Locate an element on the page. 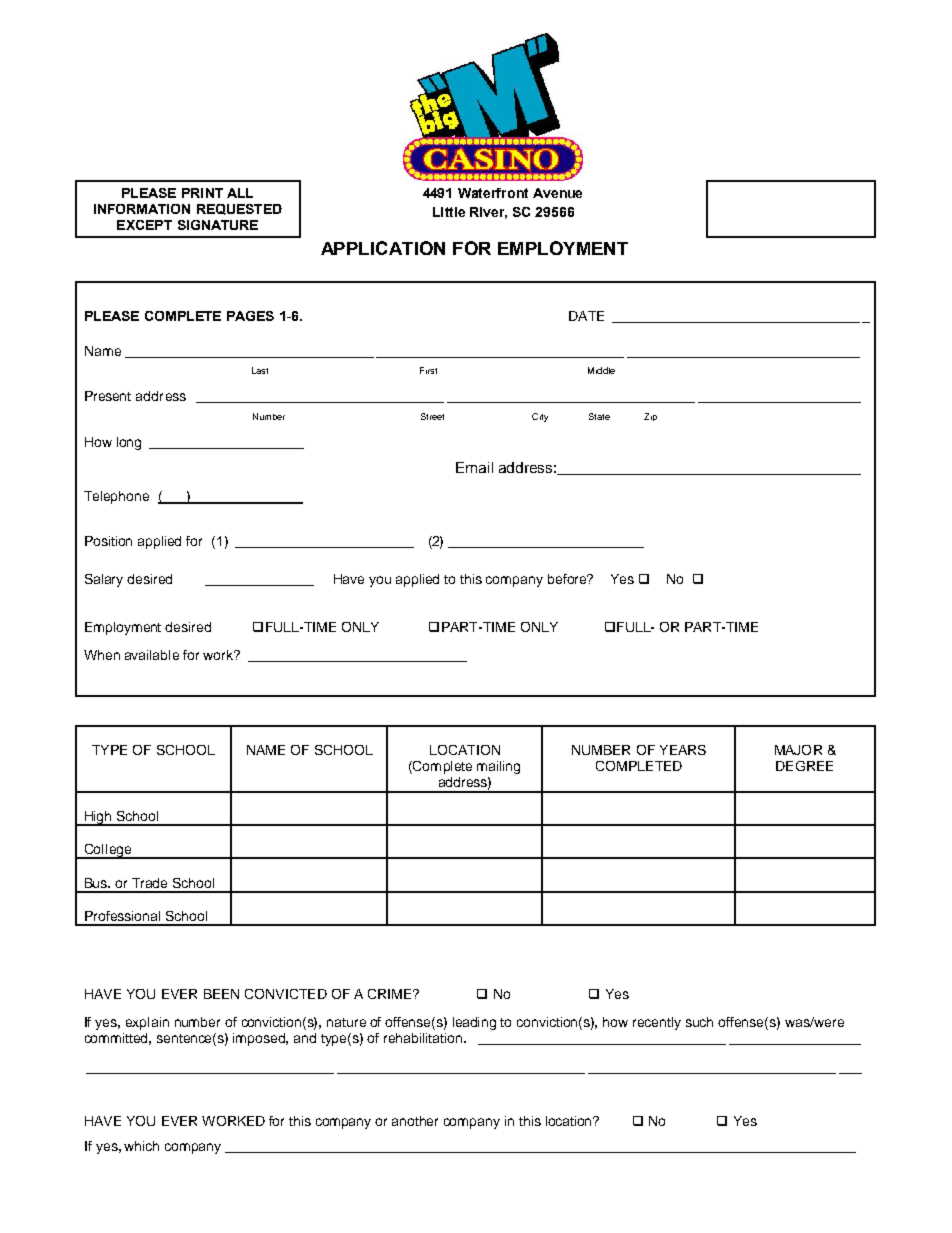  Avenue is located at coordinates (557, 193).
